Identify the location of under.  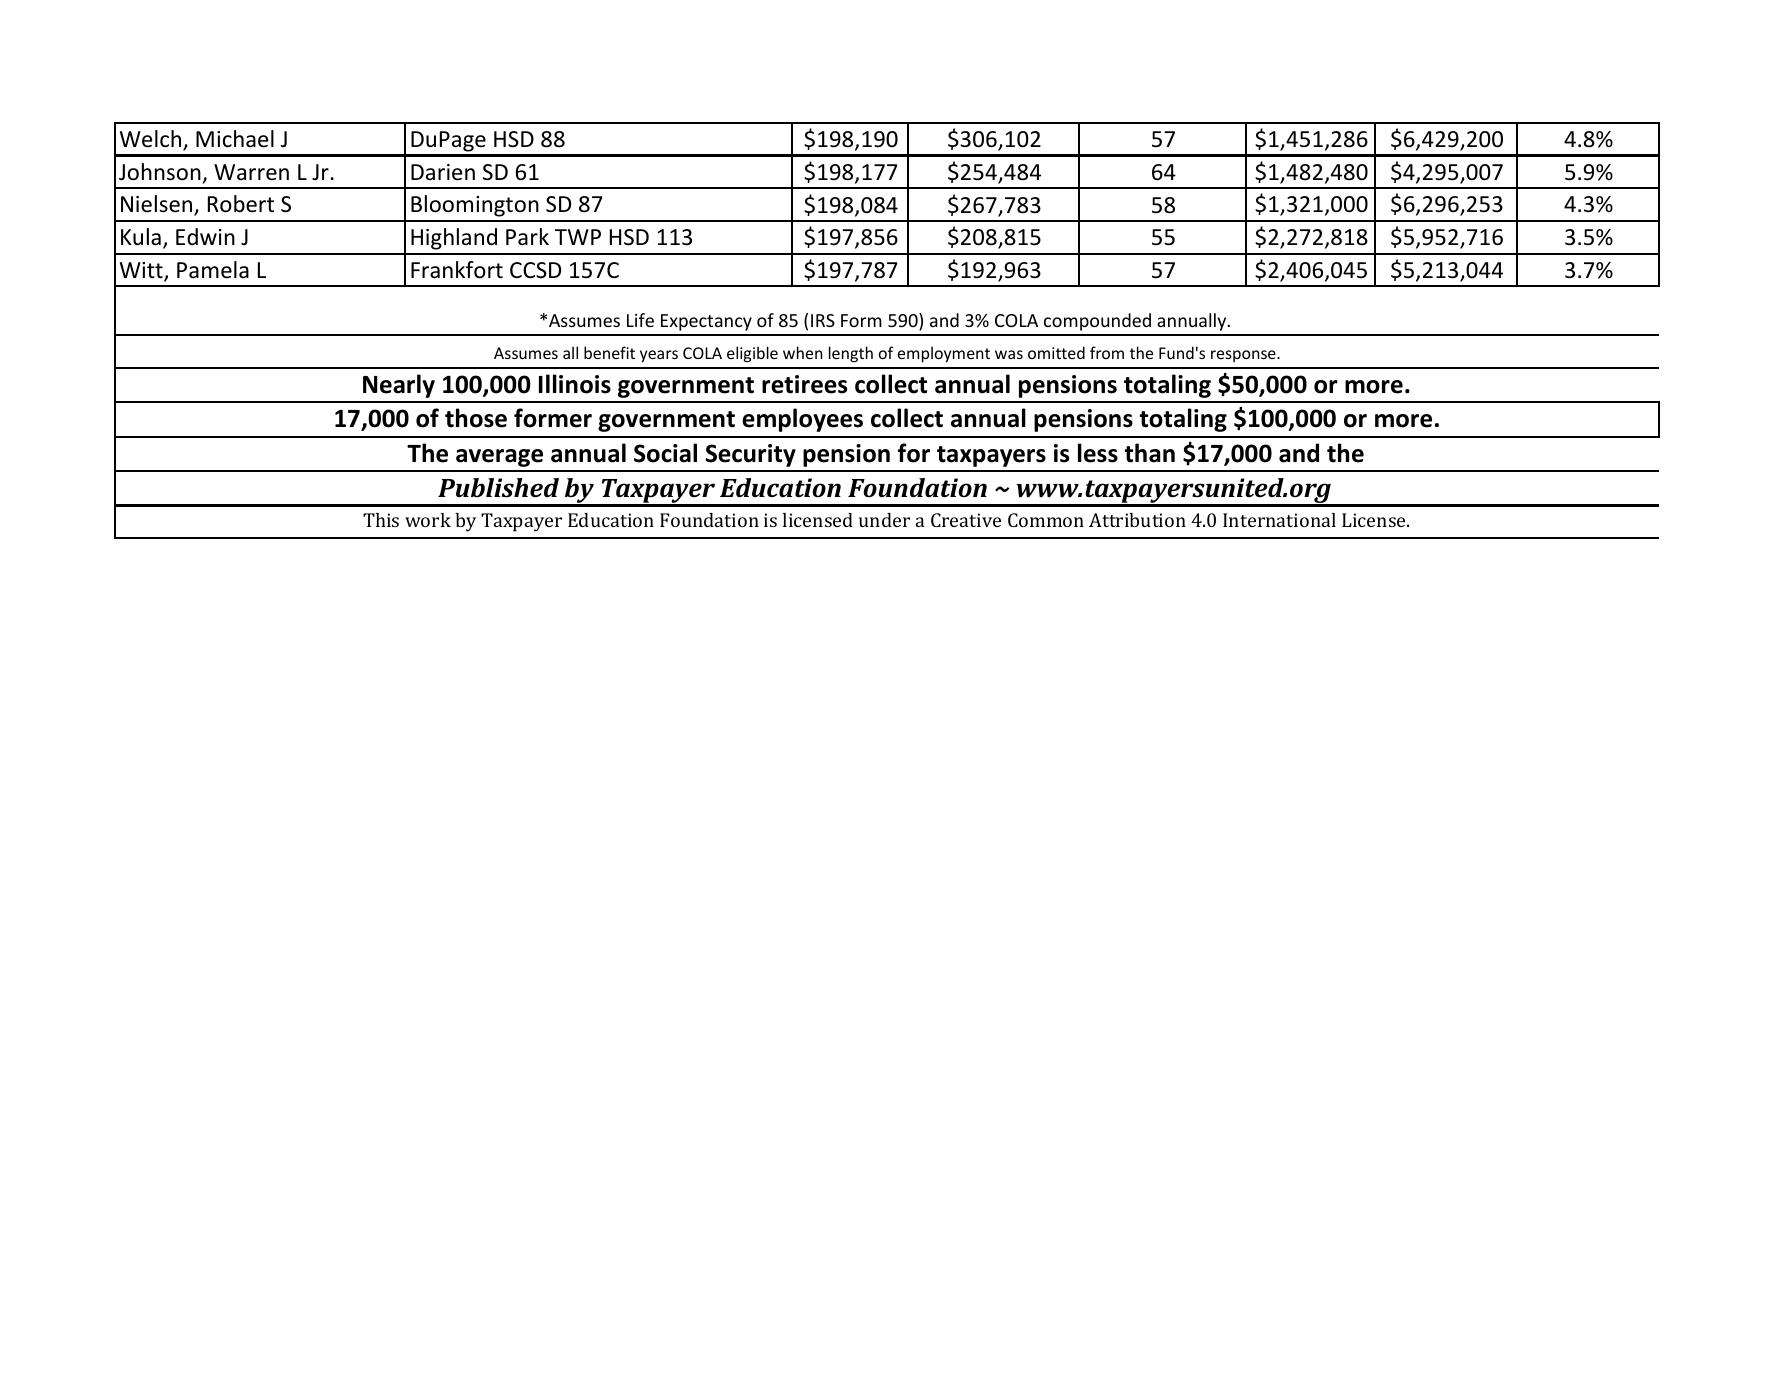
(884, 520).
